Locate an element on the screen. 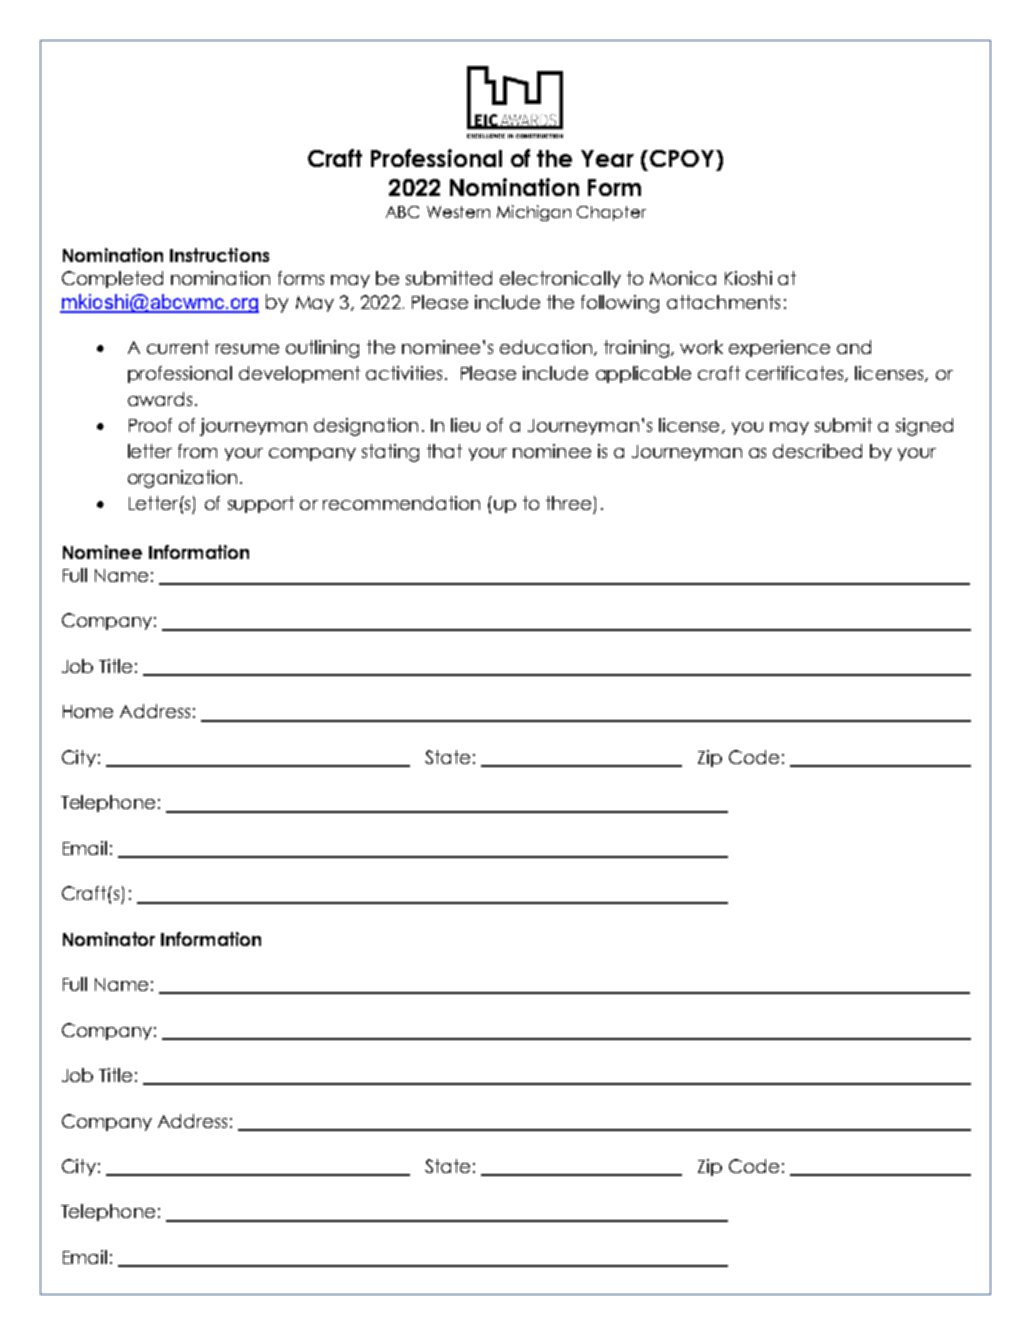 Image resolution: width=1031 pixels, height=1335 pixels. support is located at coordinates (261, 504).
